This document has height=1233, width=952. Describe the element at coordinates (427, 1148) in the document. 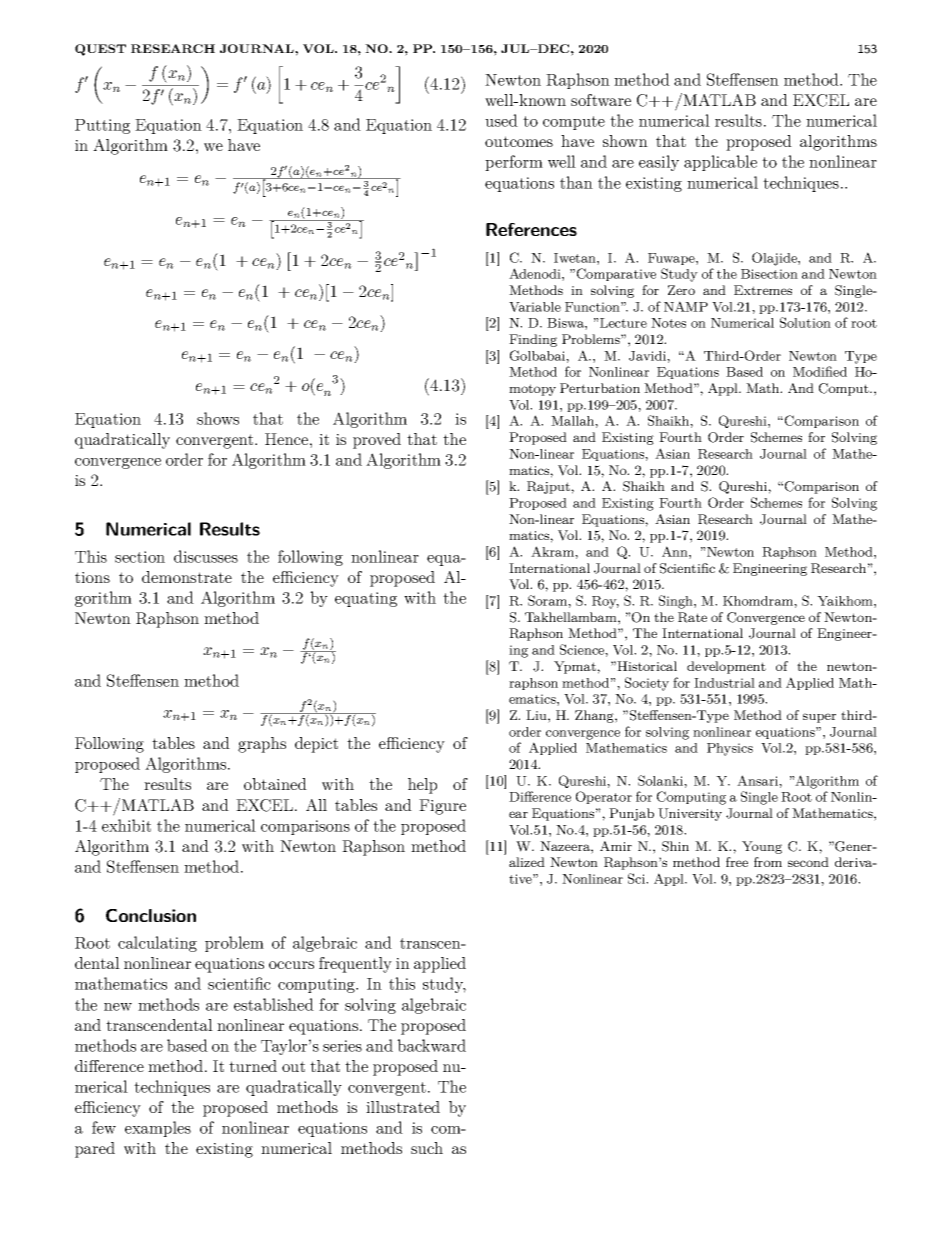

I see `such` at that location.
